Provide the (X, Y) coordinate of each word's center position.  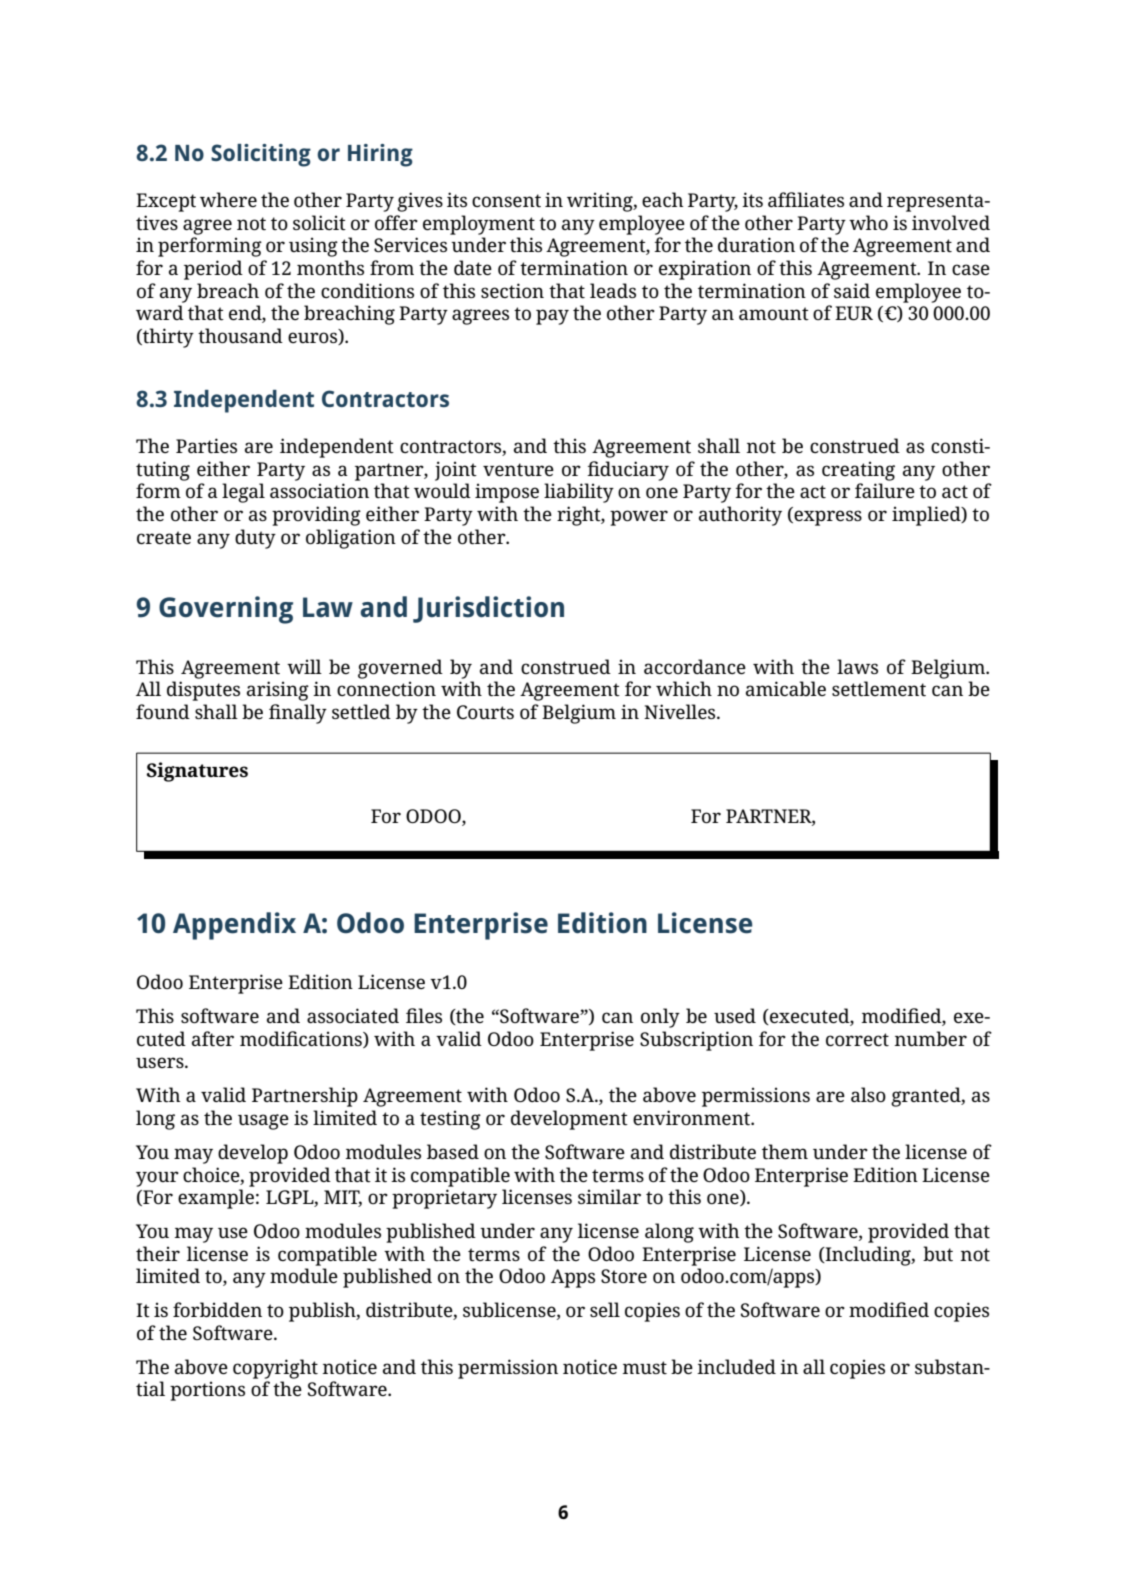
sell (605, 1309)
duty (255, 539)
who (868, 222)
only (660, 1018)
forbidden (217, 1309)
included (736, 1366)
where (228, 199)
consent (506, 200)
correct (857, 1039)
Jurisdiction (488, 609)
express (827, 518)
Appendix (234, 926)
